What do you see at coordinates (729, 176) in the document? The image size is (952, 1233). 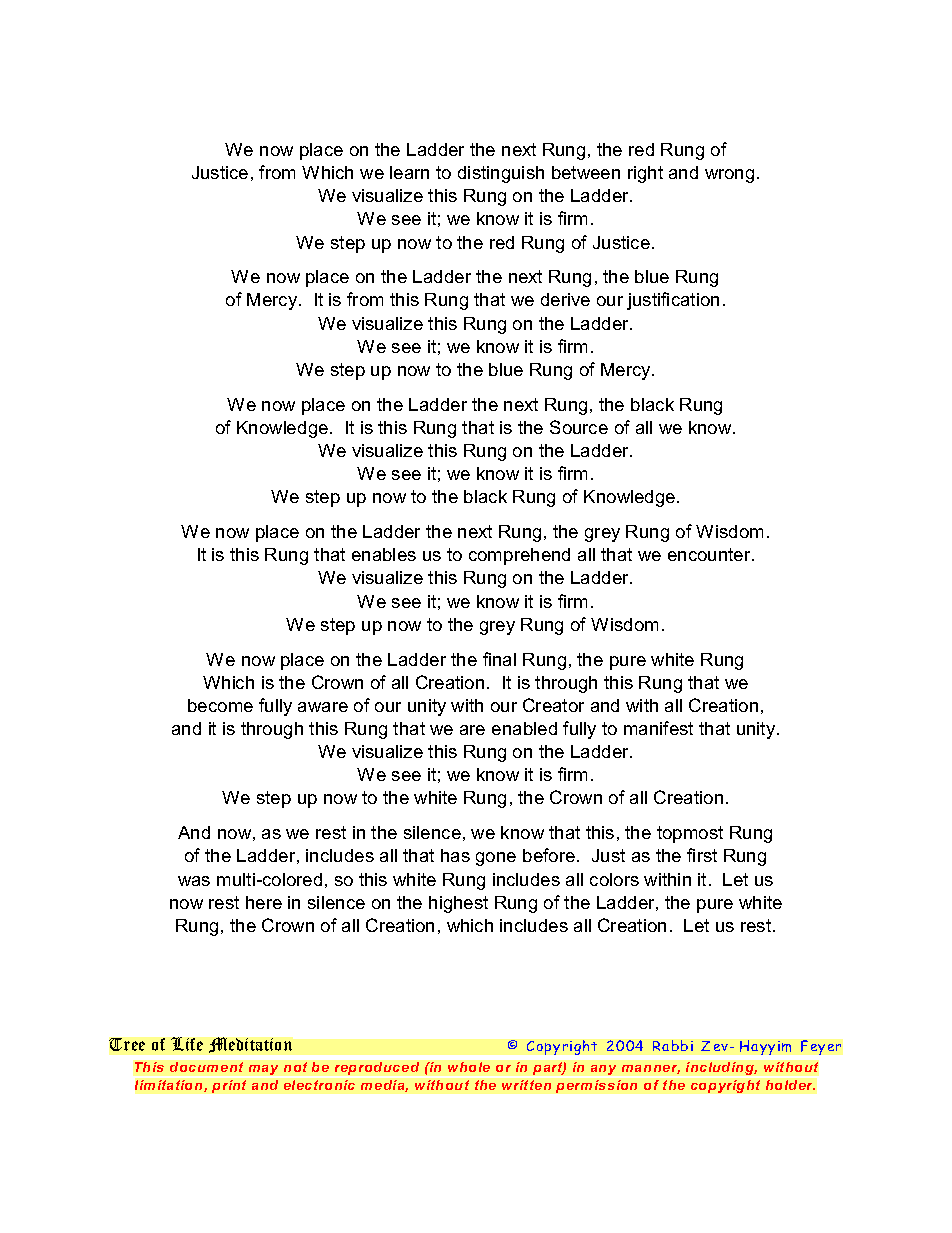 I see `wrong` at bounding box center [729, 176].
